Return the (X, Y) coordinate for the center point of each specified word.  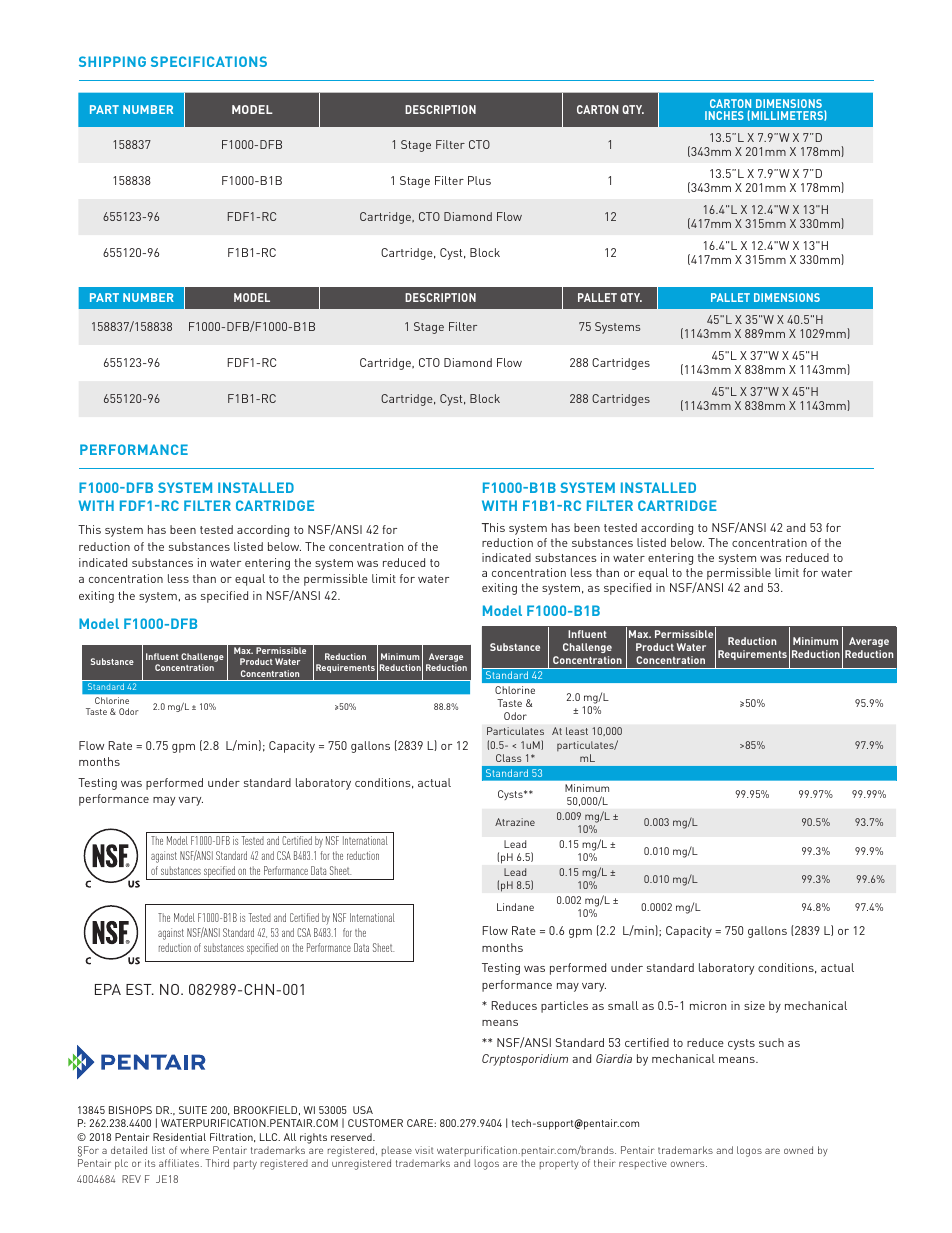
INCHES (724, 115)
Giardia (614, 1058)
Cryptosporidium (525, 1060)
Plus (479, 180)
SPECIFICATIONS (209, 61)
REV (131, 1179)
